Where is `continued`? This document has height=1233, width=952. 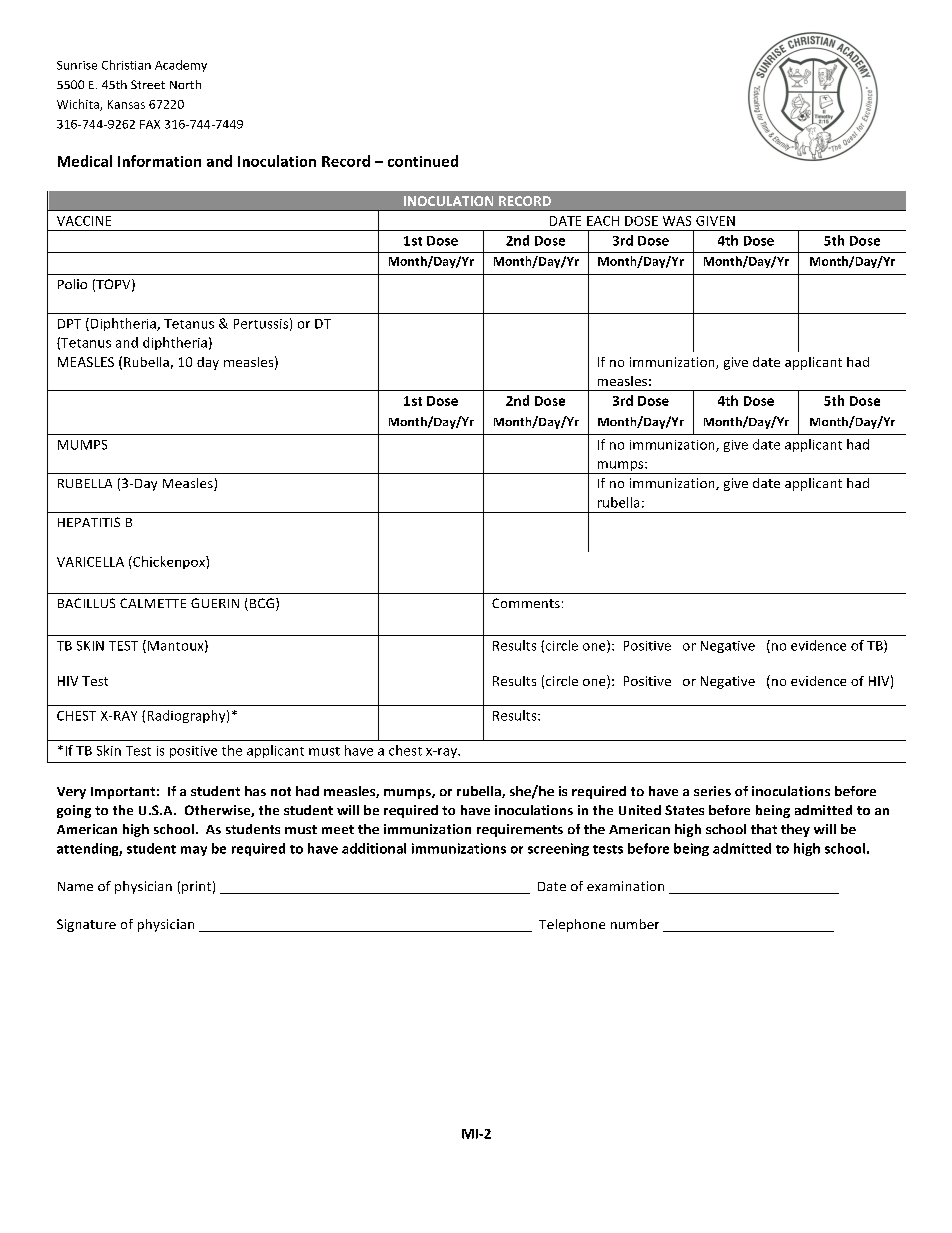
continued is located at coordinates (423, 161).
